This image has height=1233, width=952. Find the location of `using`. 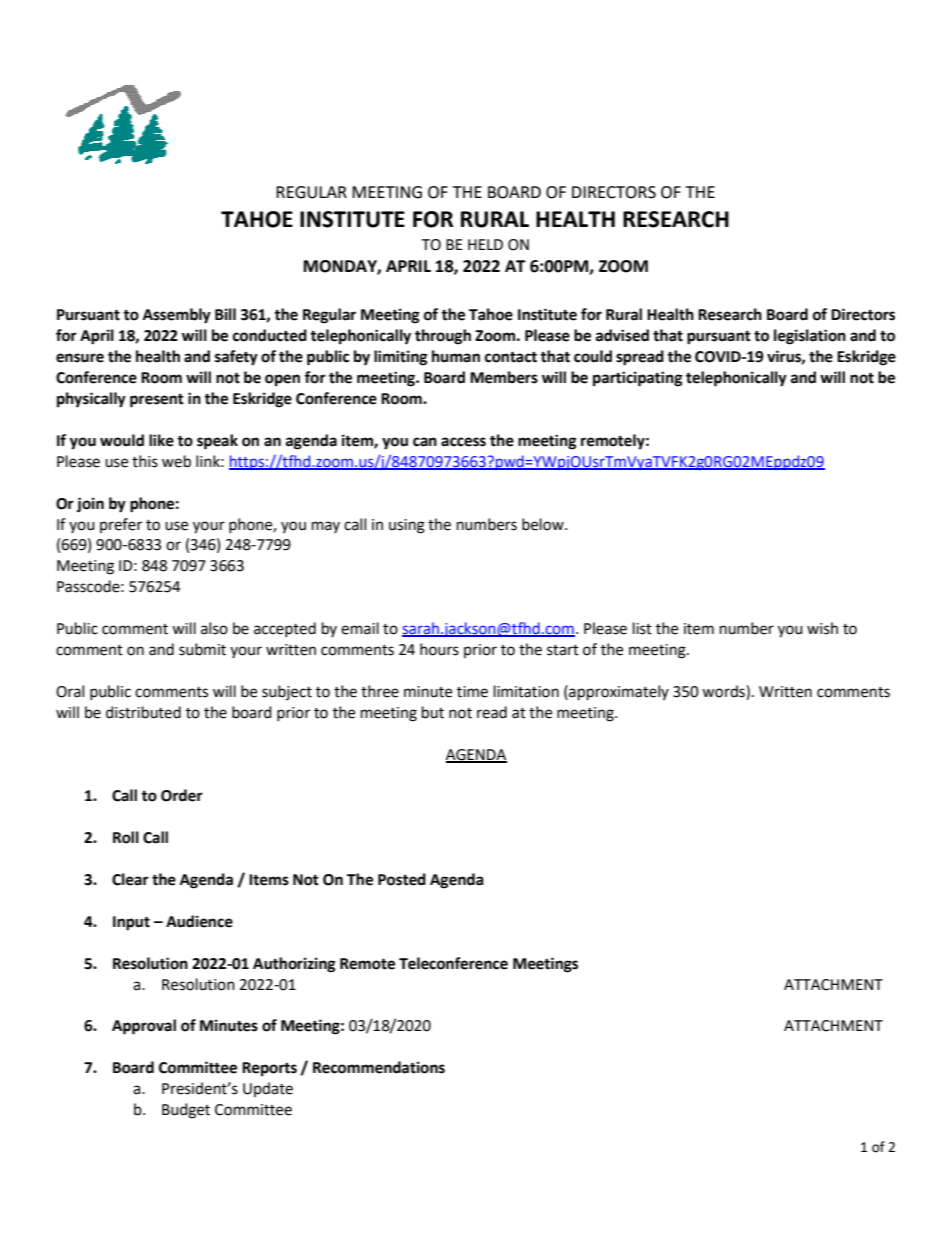

using is located at coordinates (407, 526).
